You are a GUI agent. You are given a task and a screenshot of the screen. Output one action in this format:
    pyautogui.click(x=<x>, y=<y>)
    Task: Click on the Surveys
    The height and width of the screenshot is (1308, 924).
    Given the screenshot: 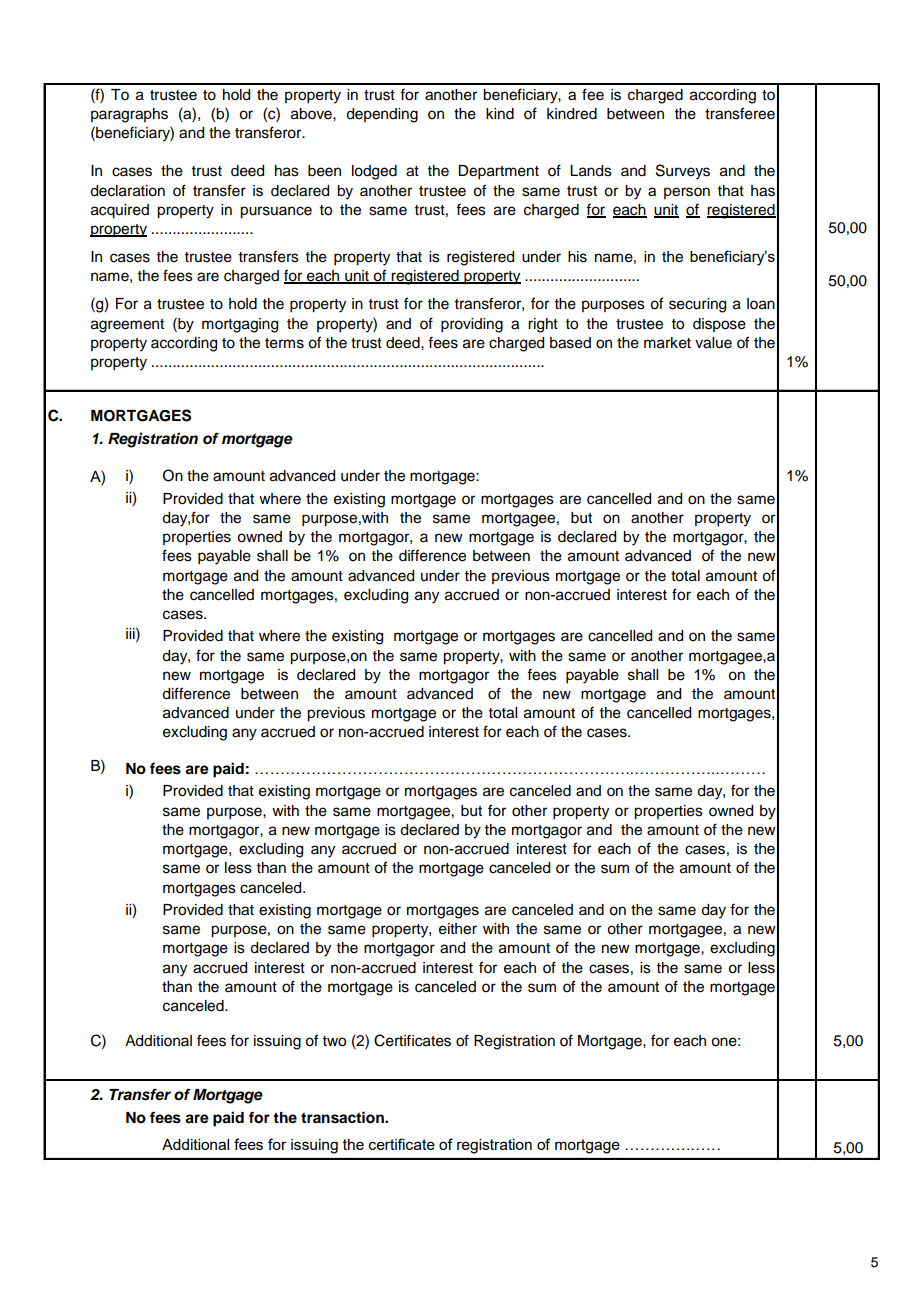 What is the action you would take?
    pyautogui.click(x=683, y=172)
